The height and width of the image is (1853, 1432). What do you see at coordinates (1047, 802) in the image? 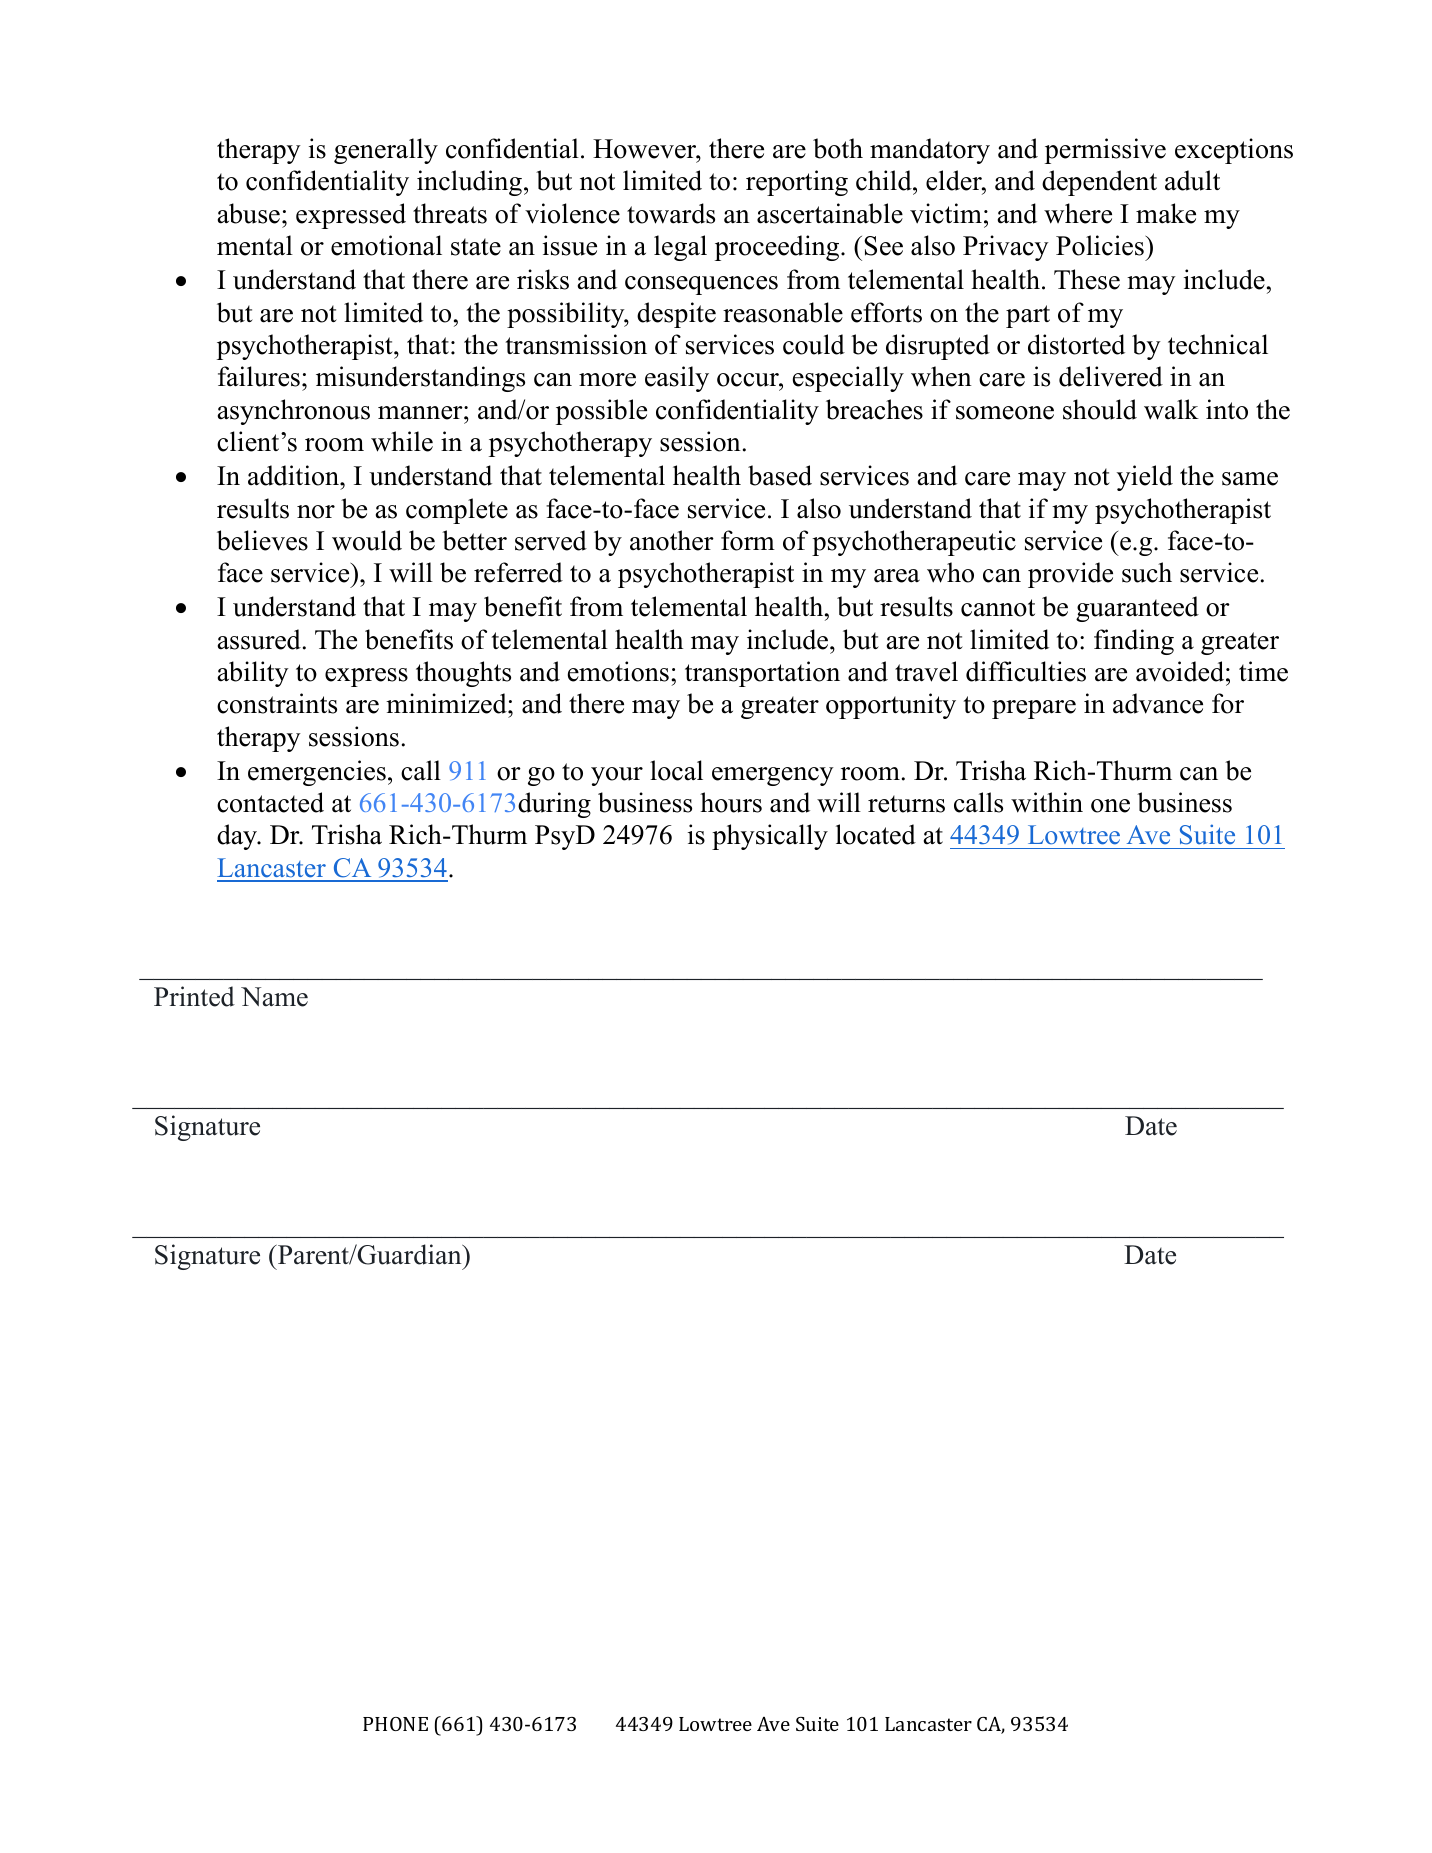
I see `within` at bounding box center [1047, 802].
